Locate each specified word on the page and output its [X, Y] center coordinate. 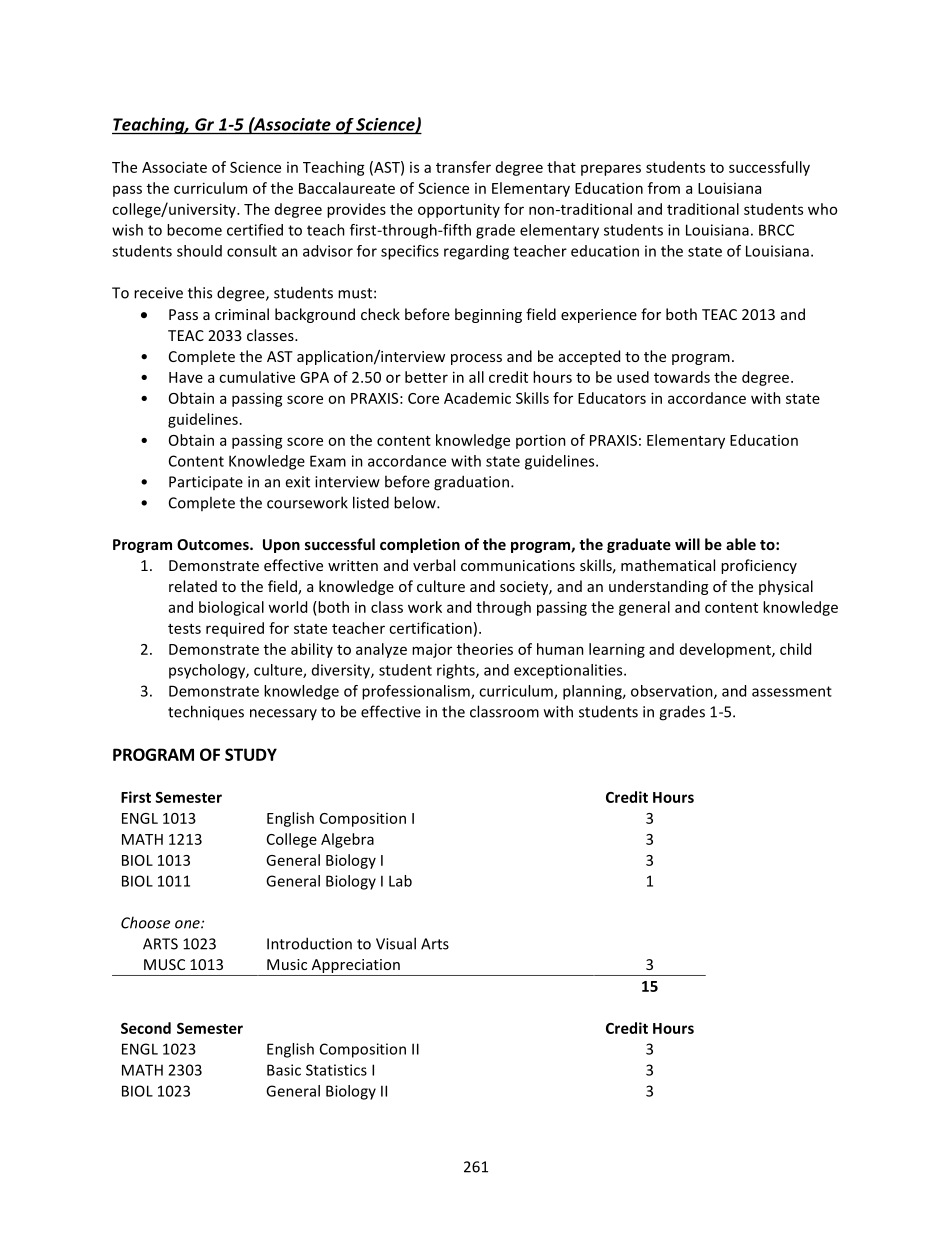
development [726, 650]
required [235, 629]
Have [186, 377]
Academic [477, 398]
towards [682, 377]
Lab [400, 881]
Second [146, 1028]
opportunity [459, 210]
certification [430, 628]
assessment [792, 691]
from [664, 188]
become [194, 230]
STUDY [251, 754]
